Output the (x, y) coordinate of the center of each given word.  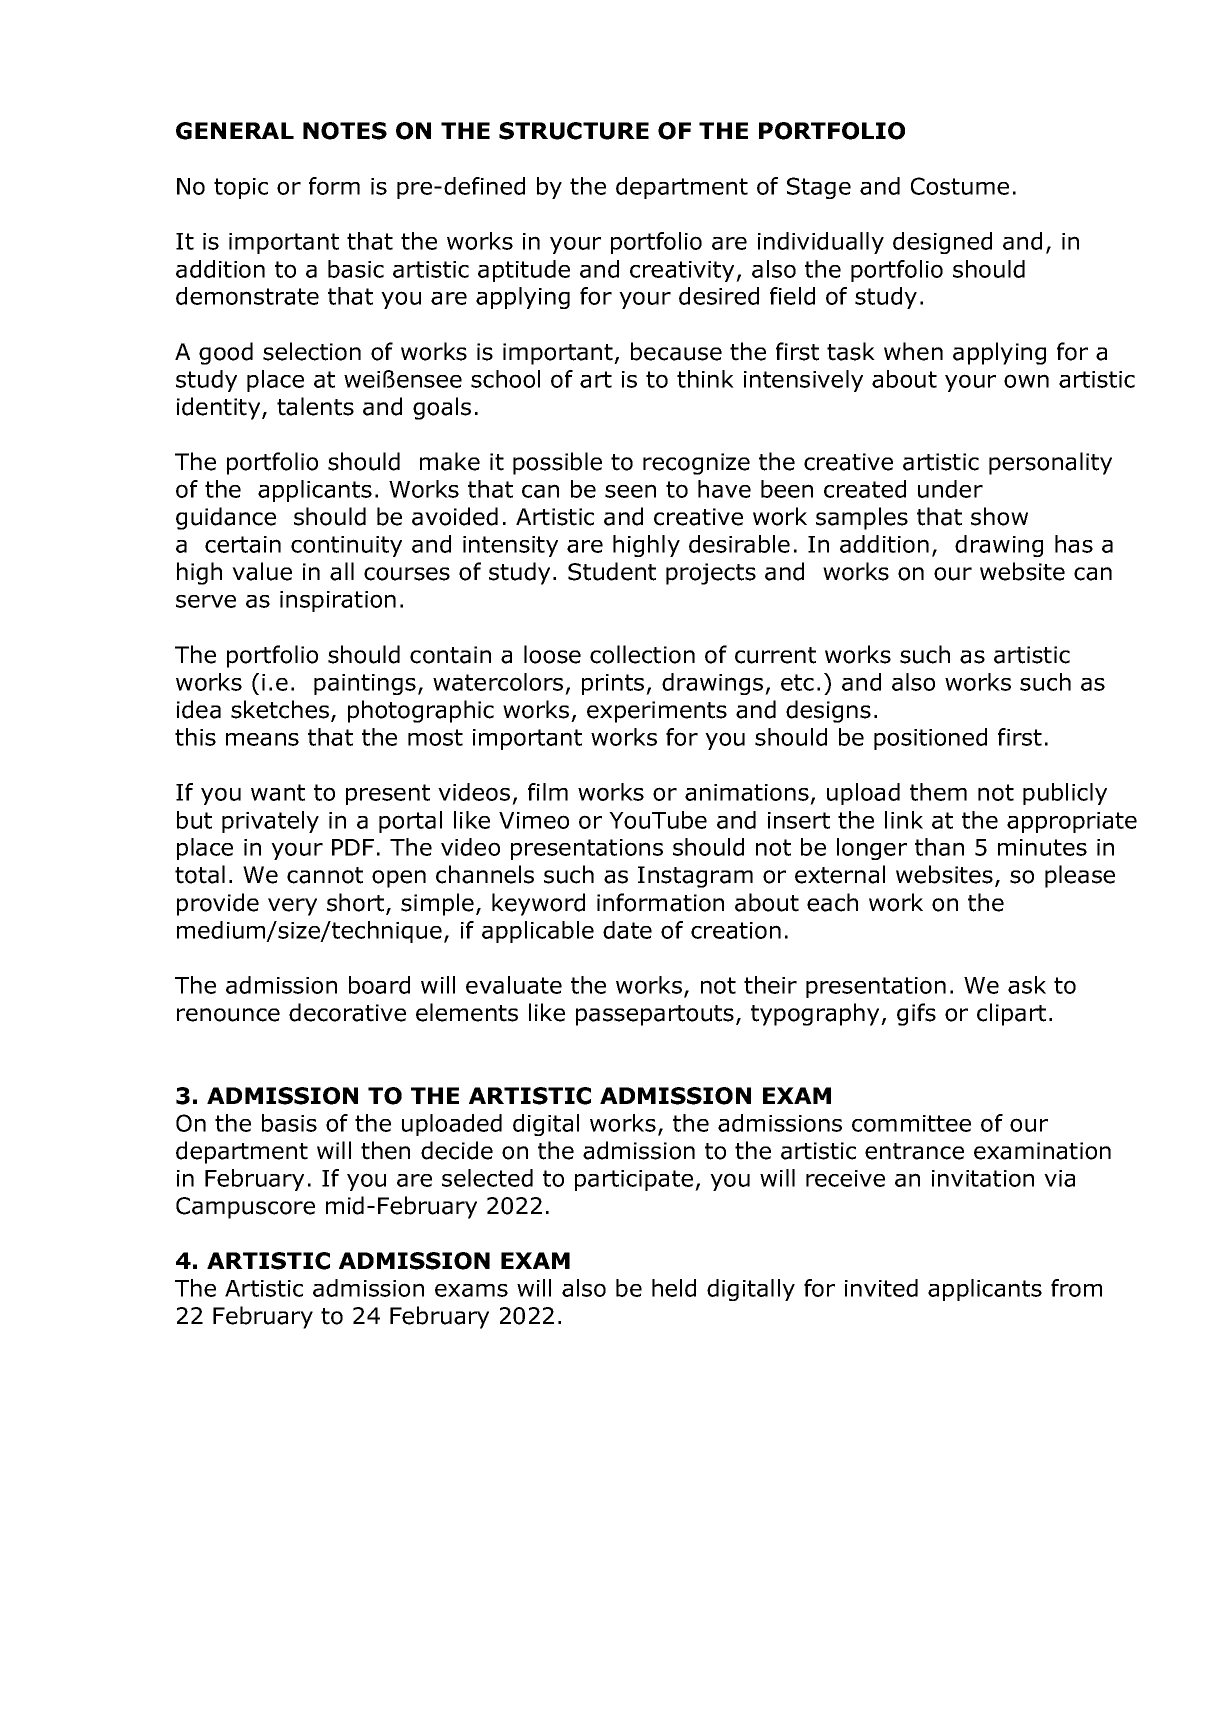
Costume (960, 186)
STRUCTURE (574, 131)
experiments (657, 712)
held (674, 1288)
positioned (930, 739)
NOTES (345, 131)
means (262, 739)
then (385, 1150)
